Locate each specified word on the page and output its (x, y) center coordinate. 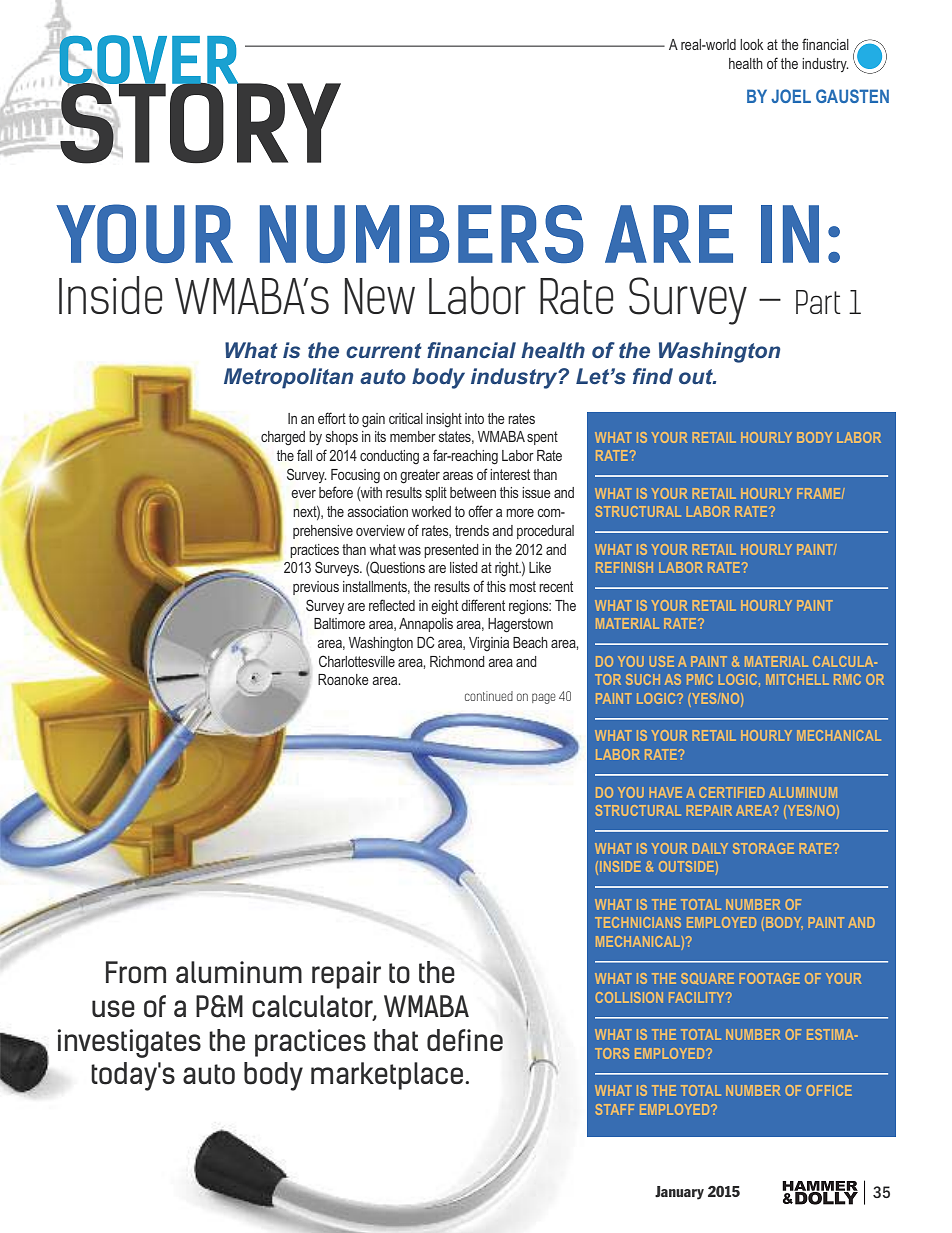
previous (316, 588)
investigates (129, 1043)
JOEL (791, 96)
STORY (199, 122)
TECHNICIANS (638, 922)
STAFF (615, 1109)
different (483, 605)
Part (818, 302)
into (474, 418)
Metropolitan (288, 378)
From (136, 972)
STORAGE (763, 848)
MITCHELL (797, 679)
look (751, 44)
